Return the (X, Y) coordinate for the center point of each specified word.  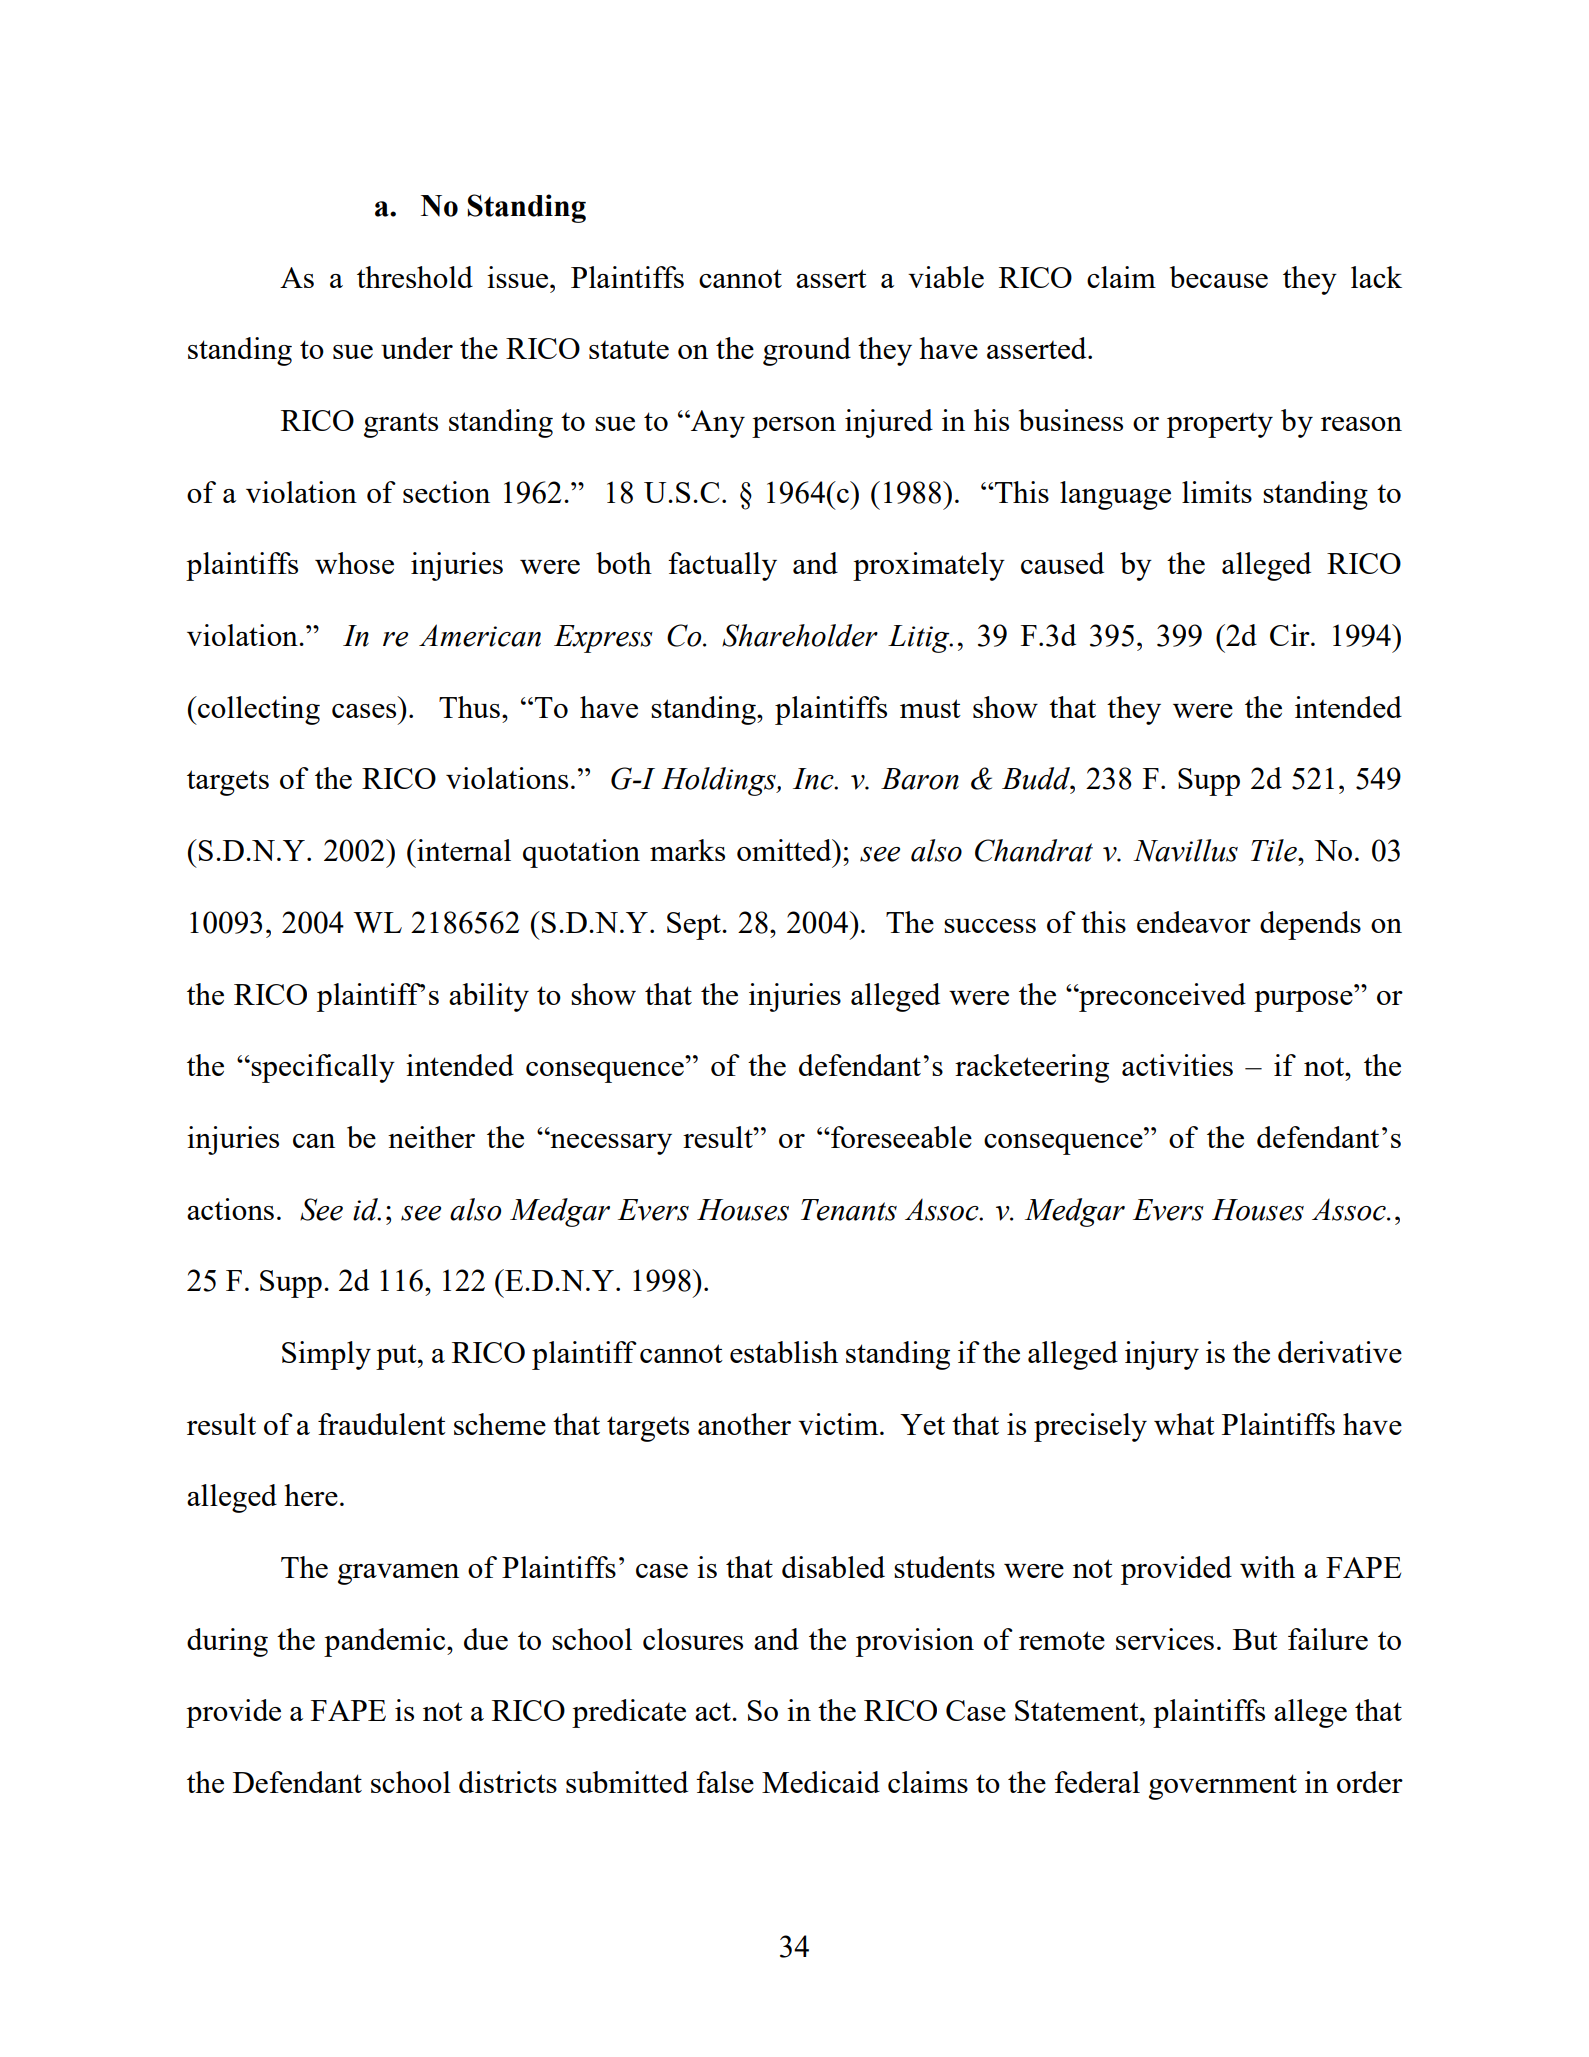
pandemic (386, 1642)
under (417, 348)
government (1223, 1787)
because (1219, 277)
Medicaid (821, 1782)
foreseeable (900, 1137)
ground (807, 351)
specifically (323, 1068)
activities (1177, 1065)
